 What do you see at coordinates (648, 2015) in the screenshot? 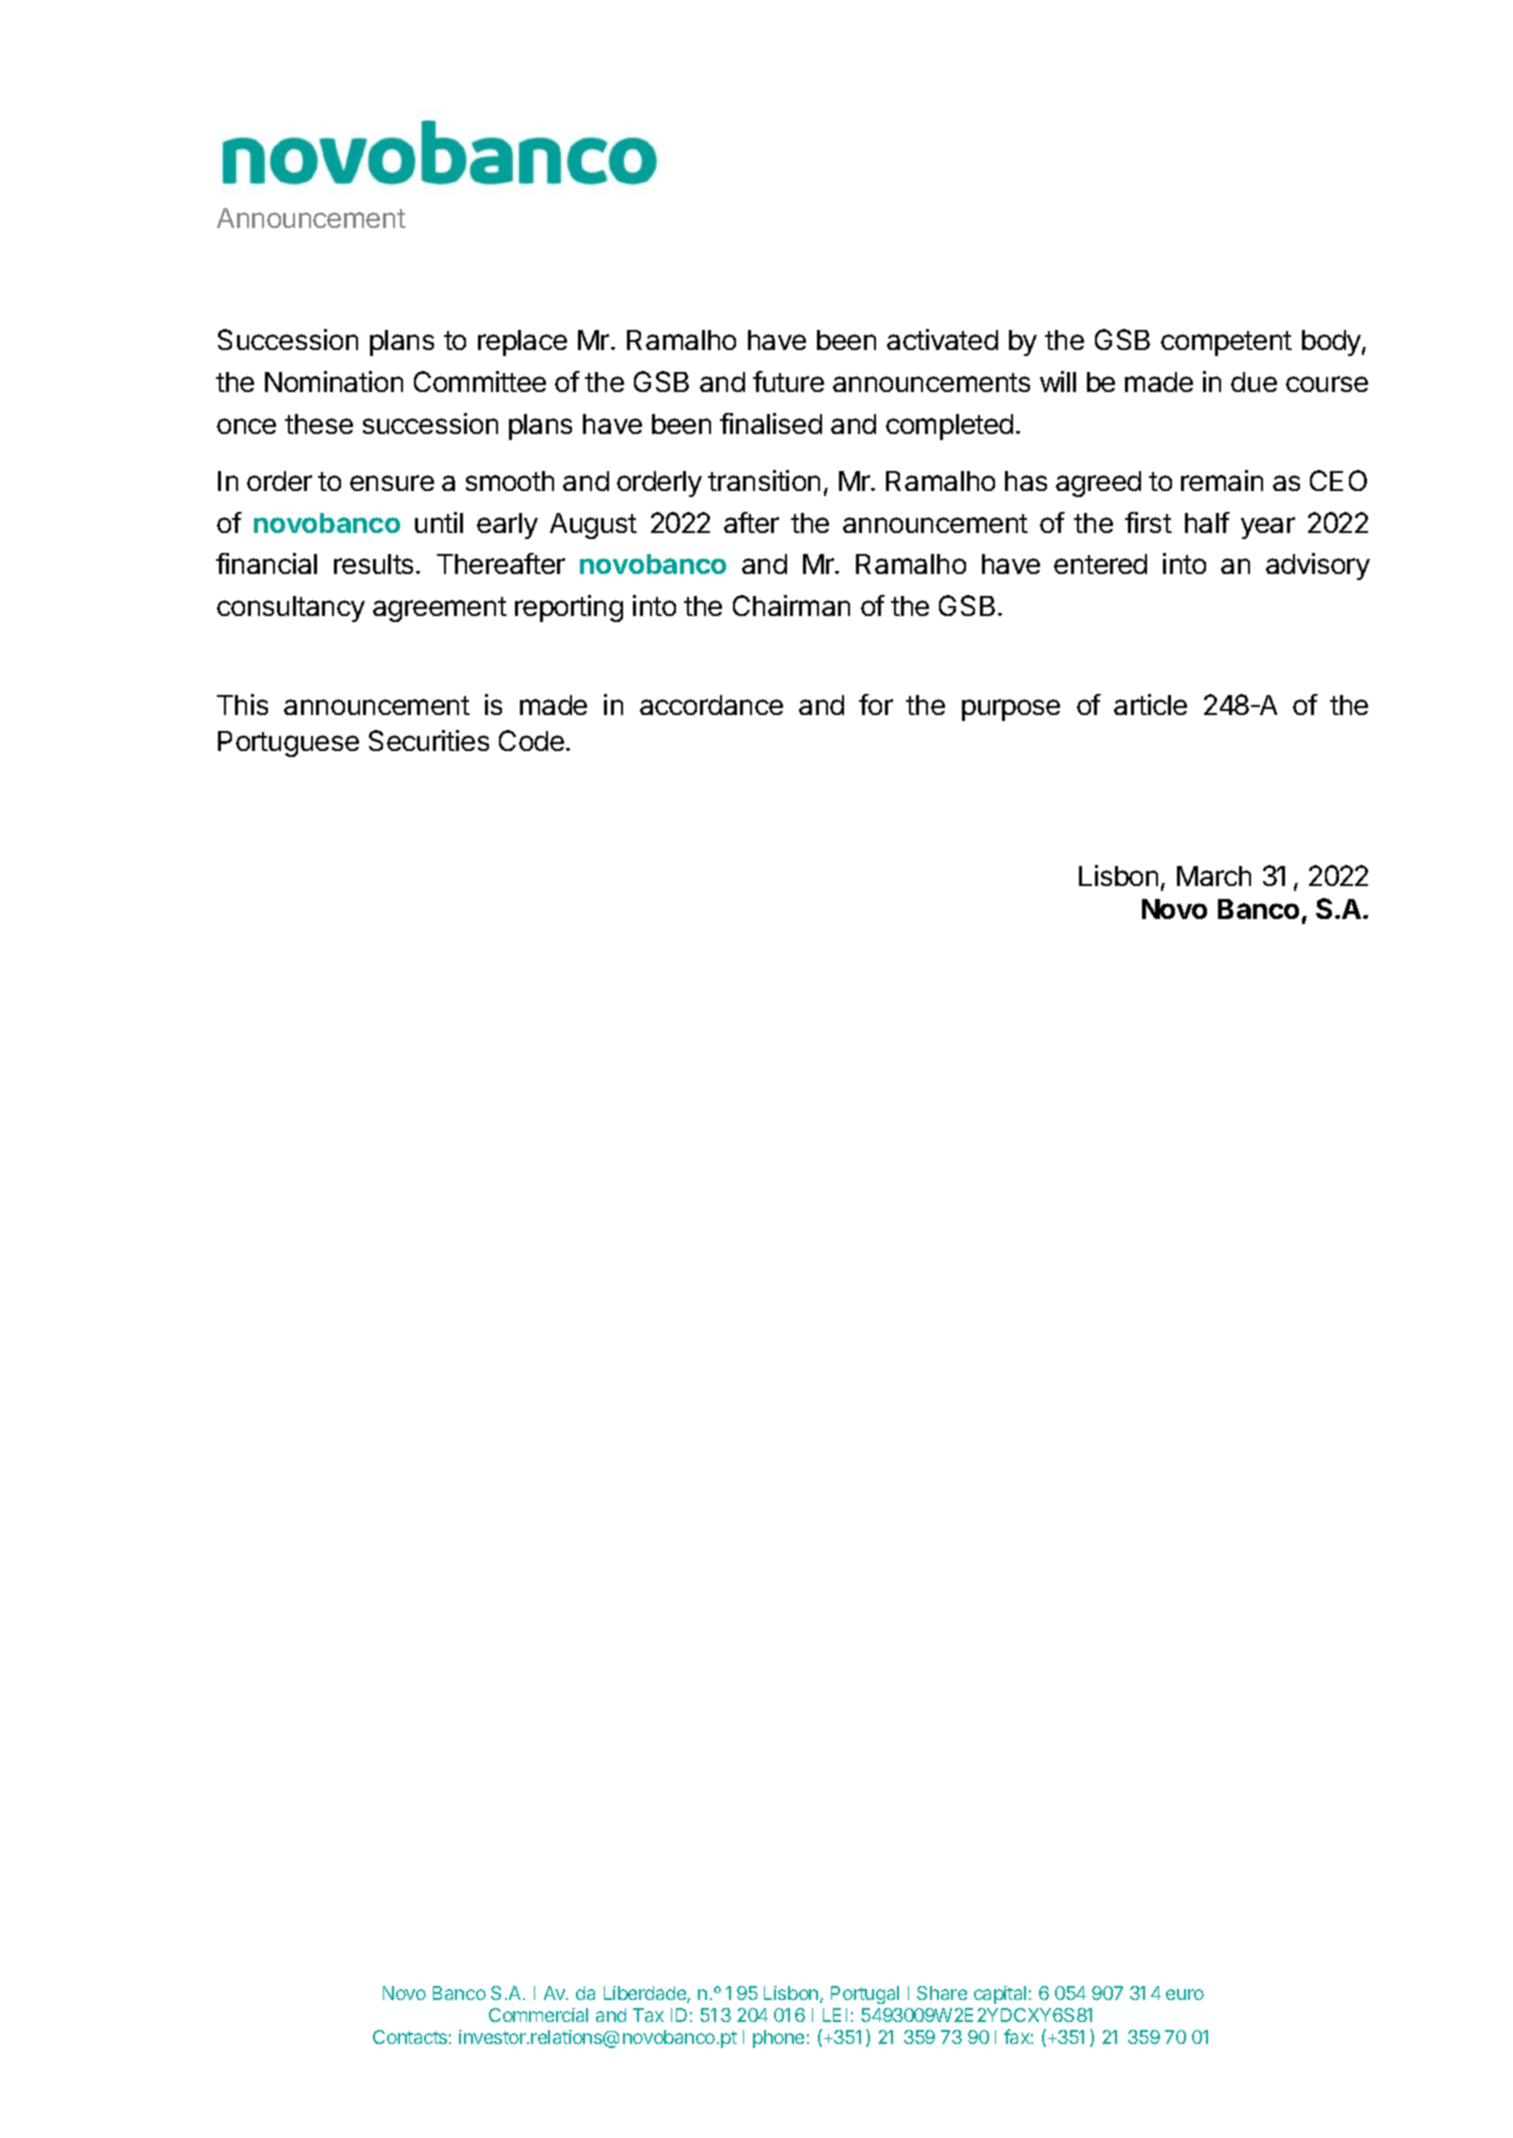
I see `Tax` at bounding box center [648, 2015].
